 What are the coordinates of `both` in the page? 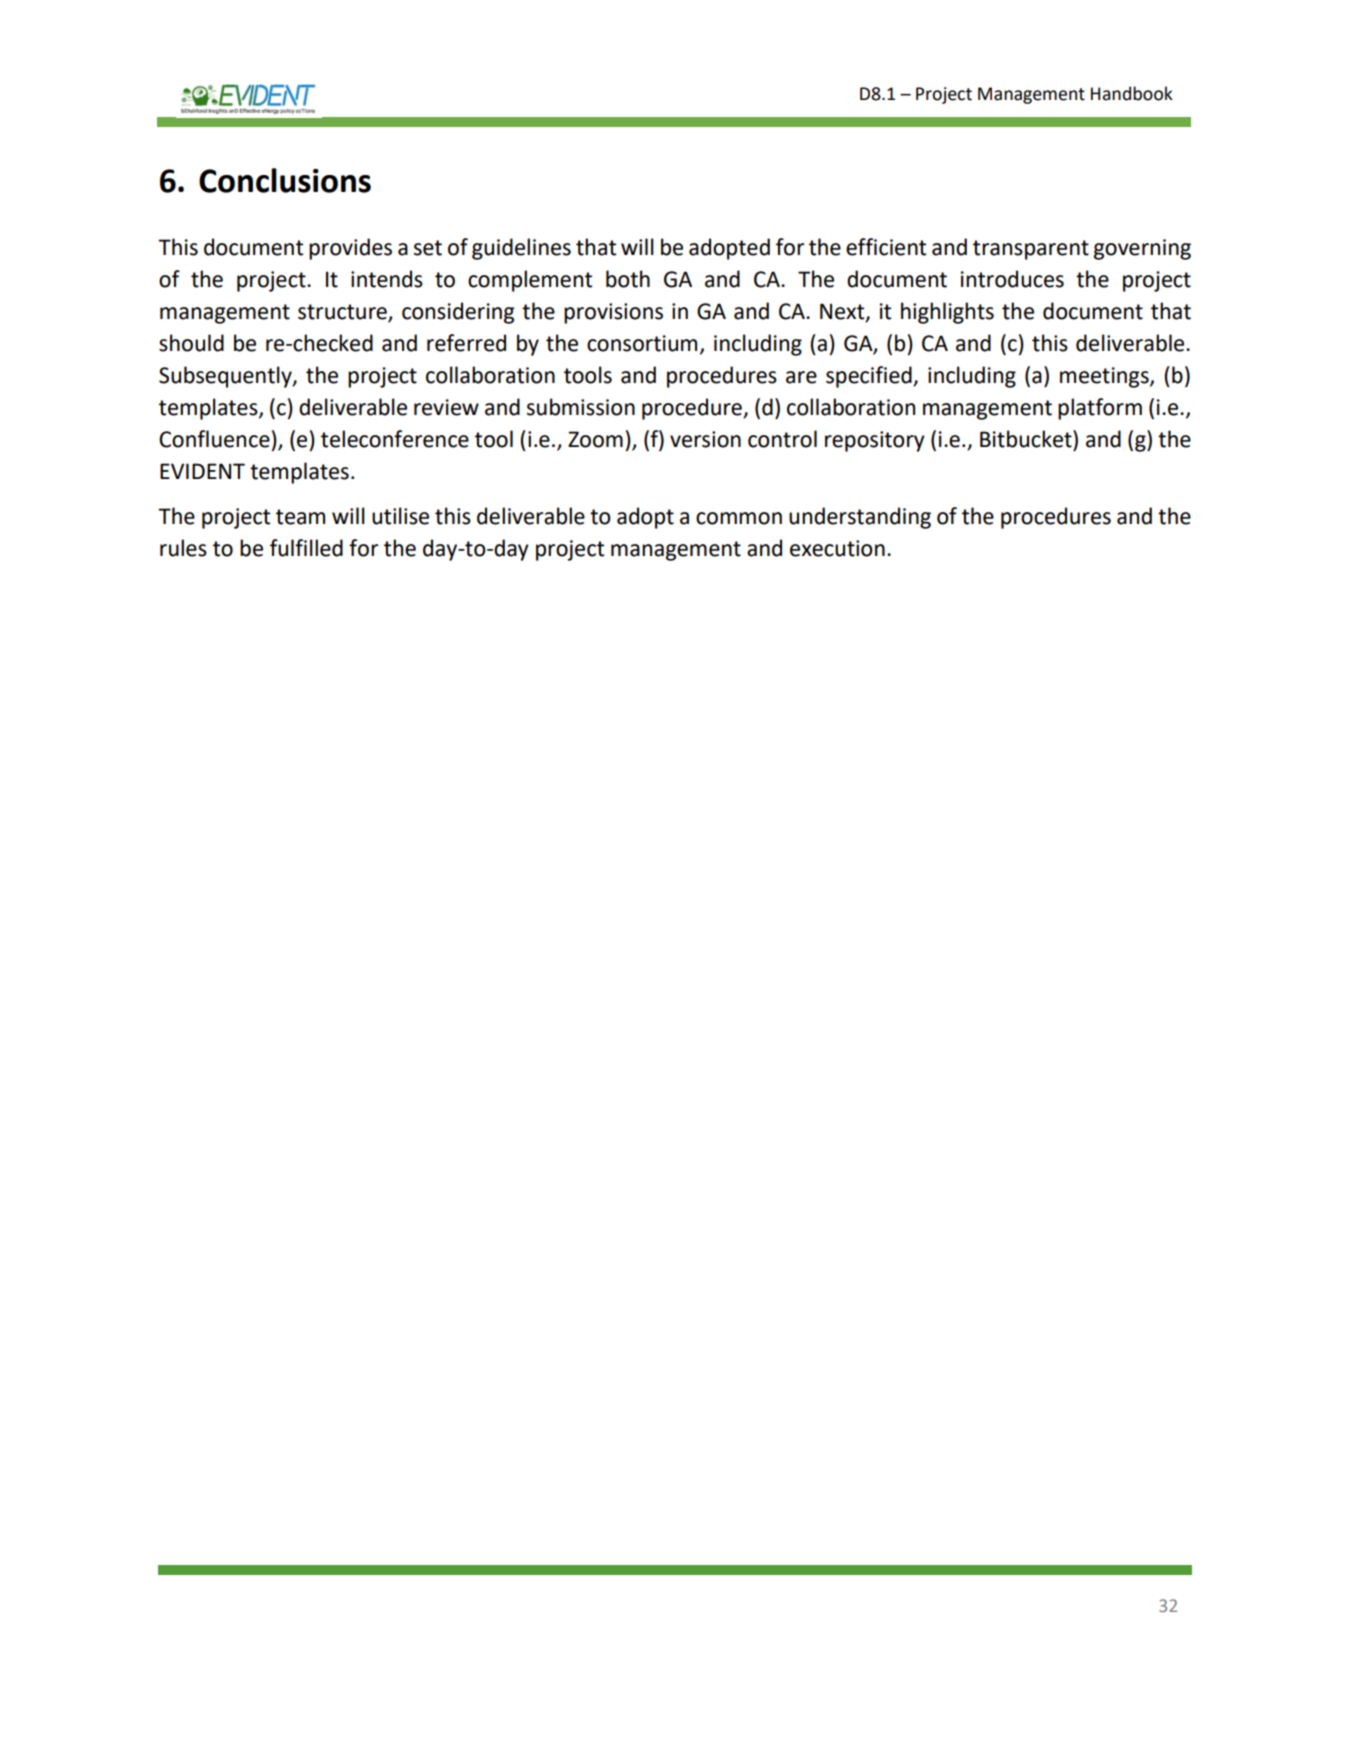 It's located at (628, 279).
